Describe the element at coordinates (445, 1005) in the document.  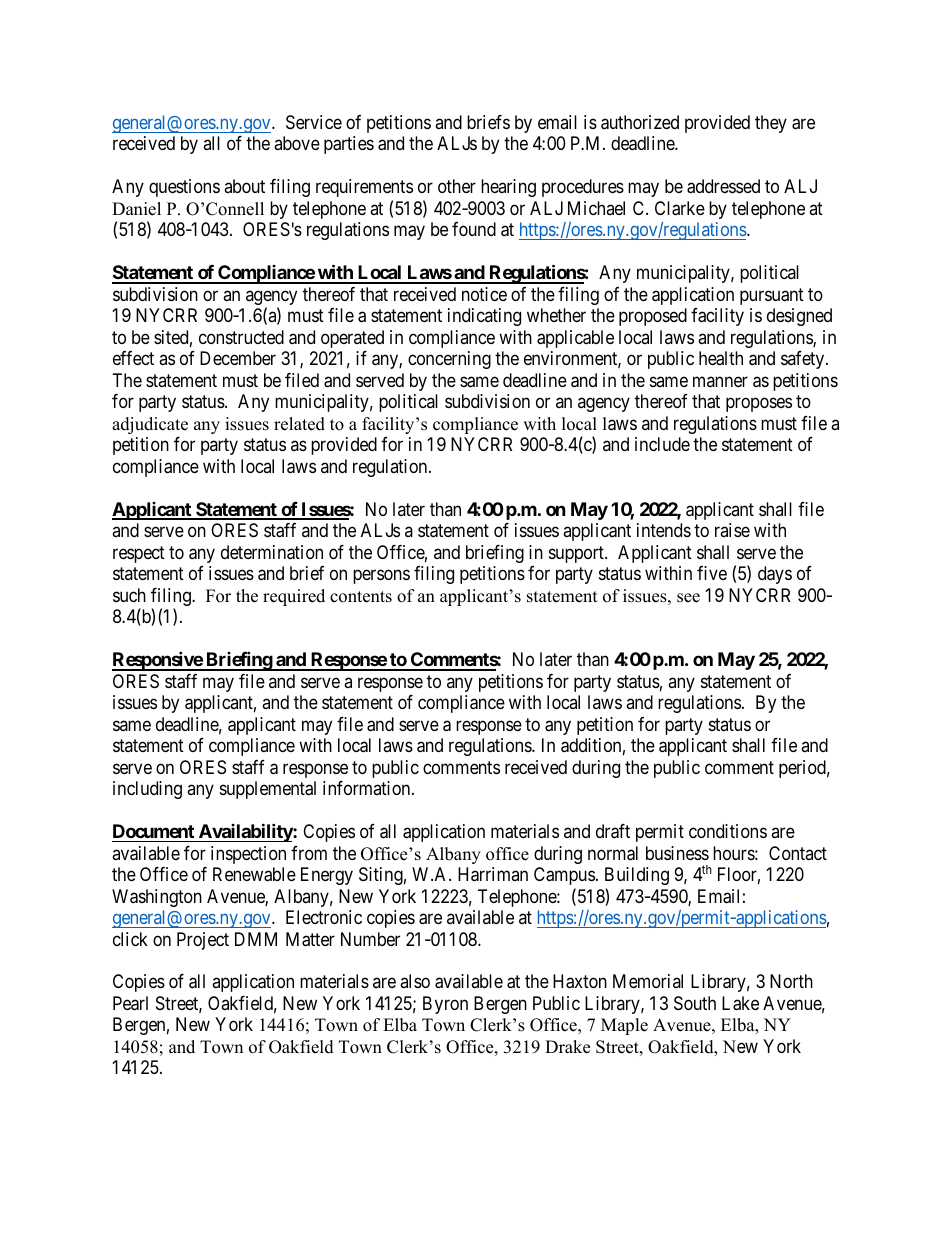
I see `Byron` at that location.
